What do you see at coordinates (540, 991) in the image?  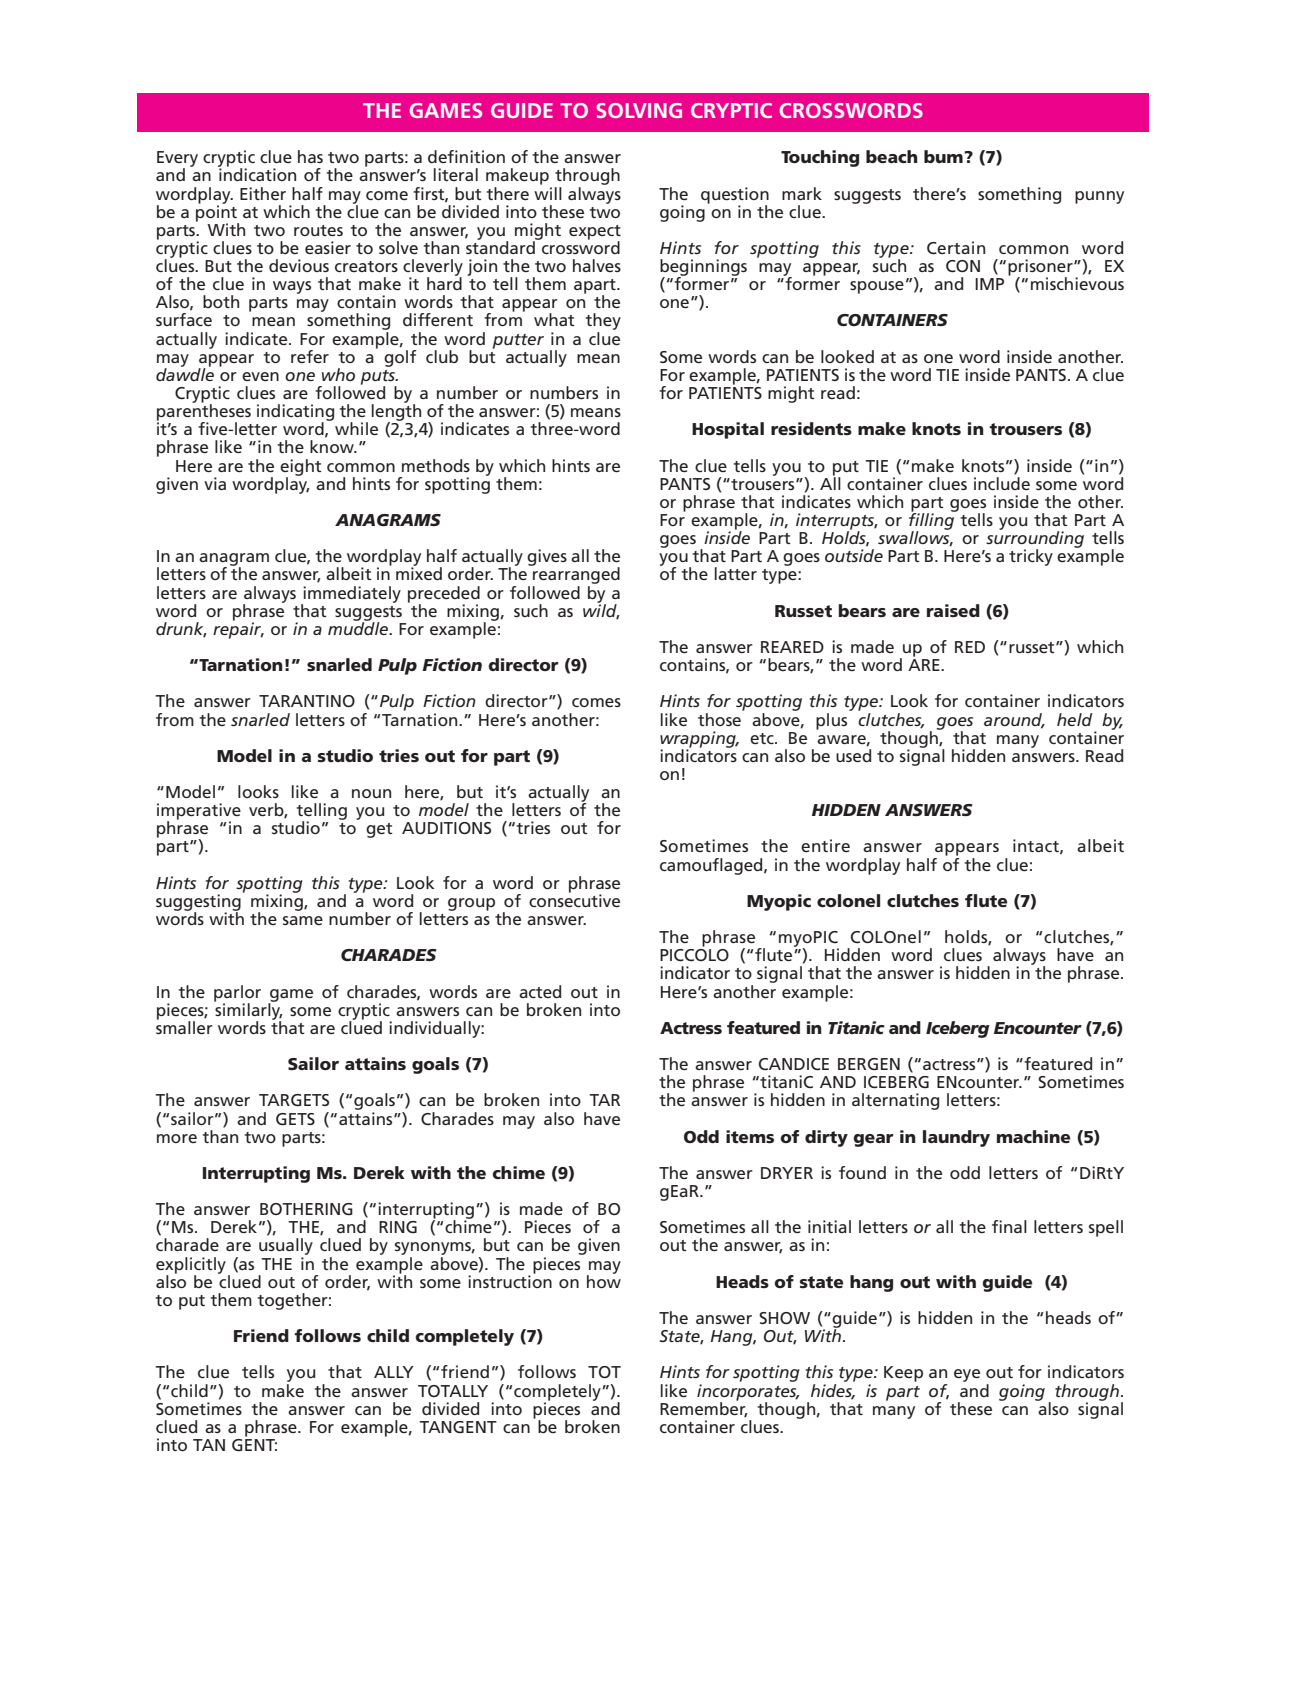 I see `acted` at bounding box center [540, 991].
